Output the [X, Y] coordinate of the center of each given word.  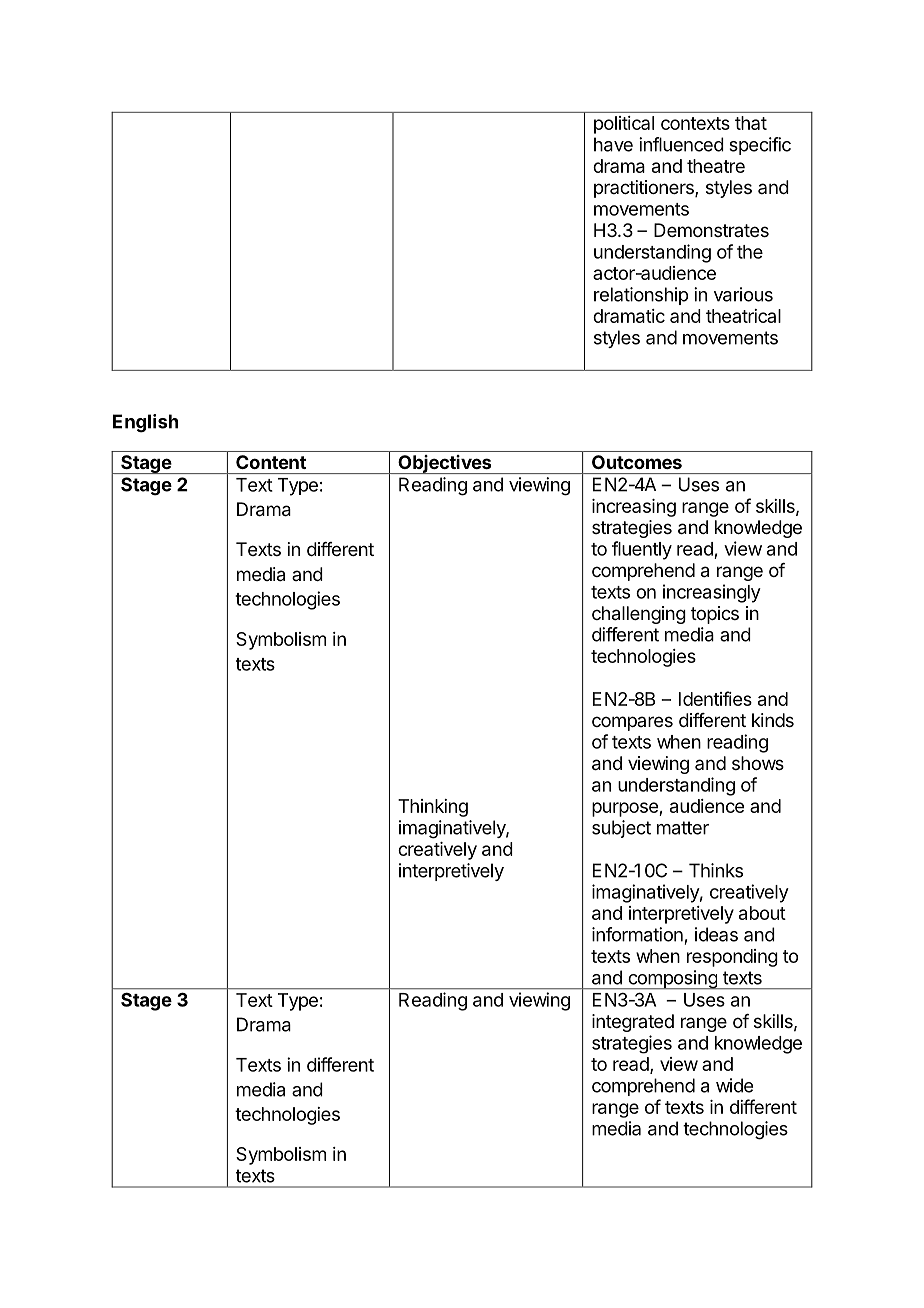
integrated [633, 1023]
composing [672, 980]
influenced [681, 144]
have [613, 144]
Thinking [433, 808]
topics [715, 615]
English [145, 423]
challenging [639, 615]
